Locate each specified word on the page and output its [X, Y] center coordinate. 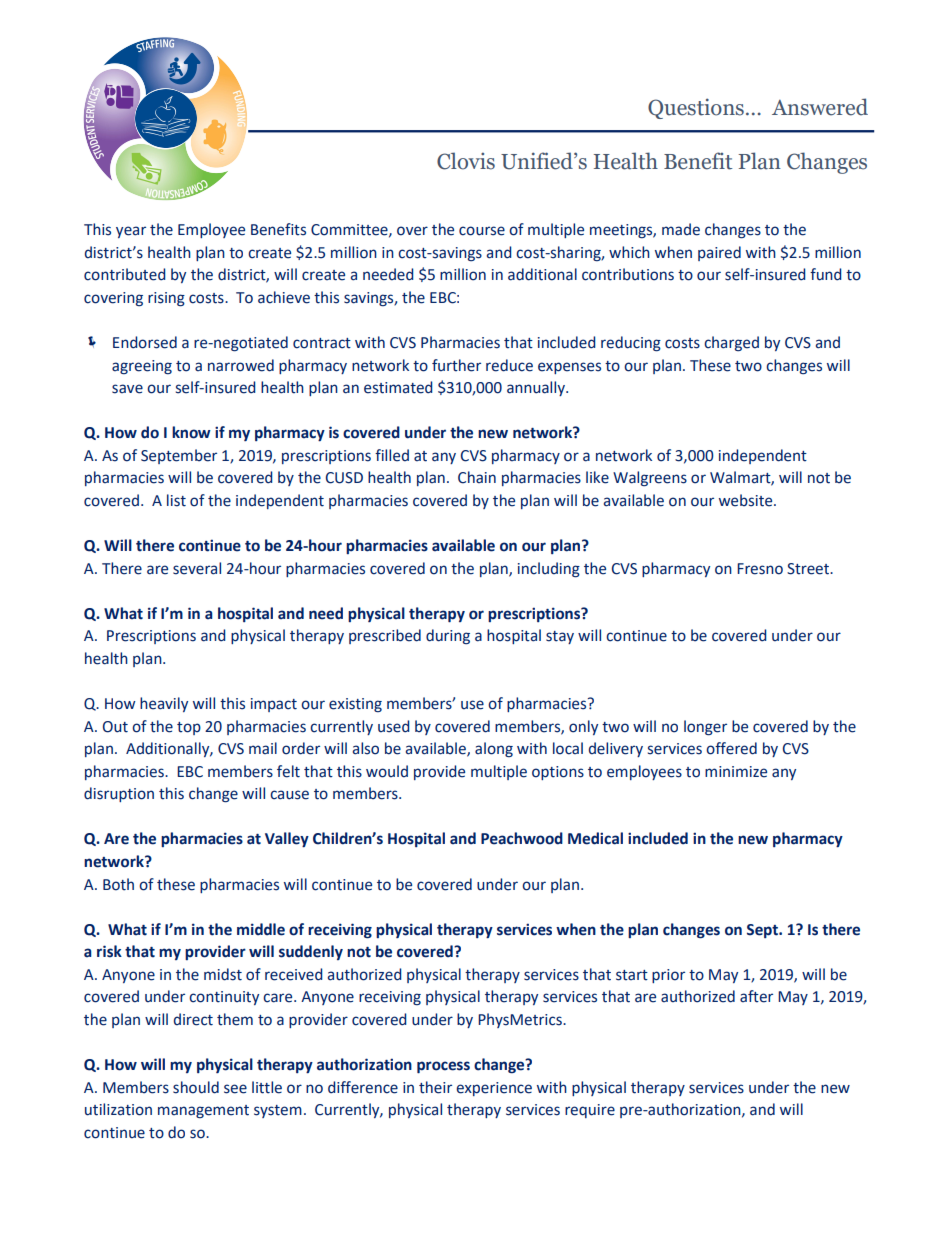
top [189, 728]
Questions [696, 108]
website [747, 500]
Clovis [466, 161]
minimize [736, 772]
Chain [477, 477]
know [191, 432]
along [494, 749]
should [196, 1087]
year [131, 232]
